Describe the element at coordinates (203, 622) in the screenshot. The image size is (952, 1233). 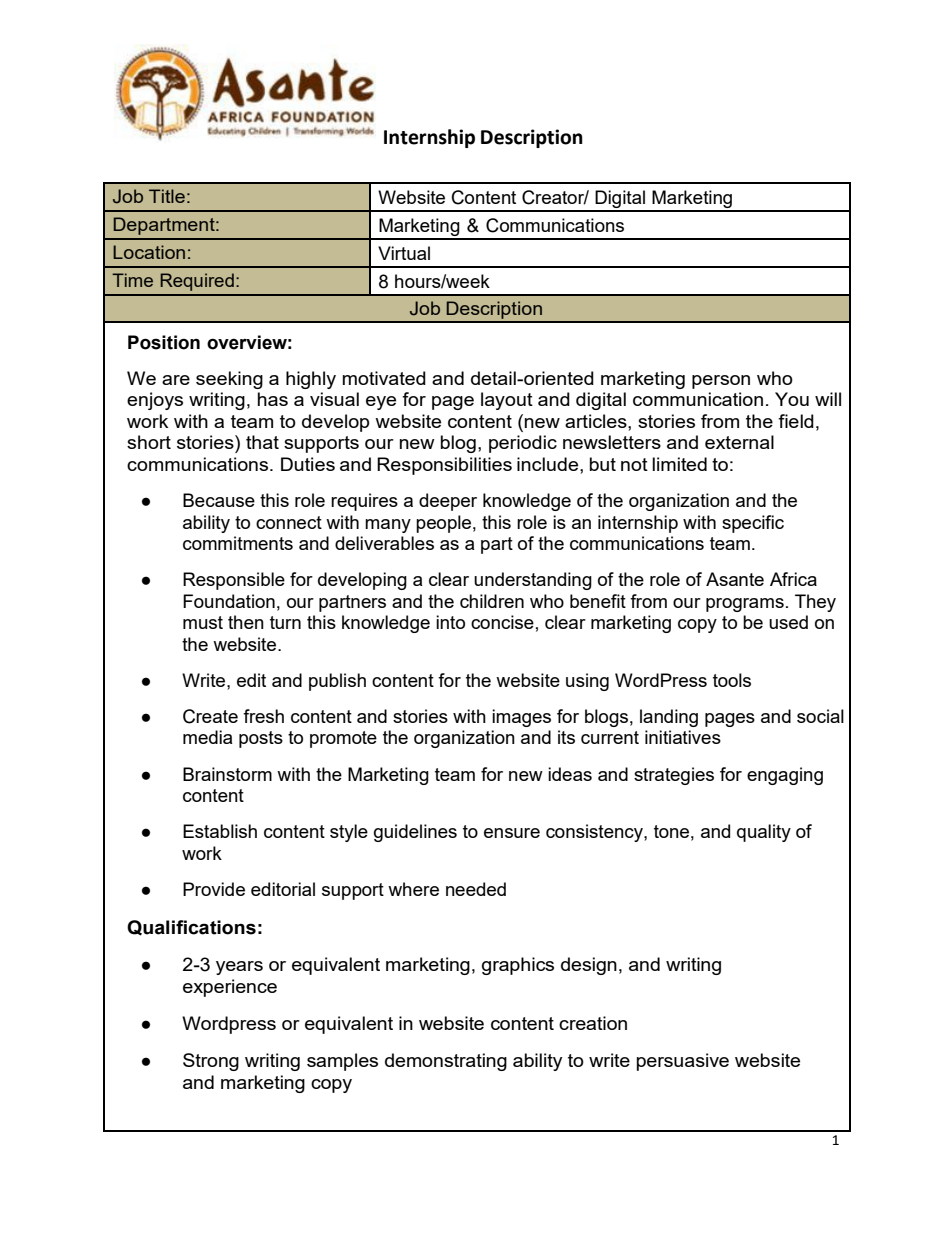
I see `must` at that location.
